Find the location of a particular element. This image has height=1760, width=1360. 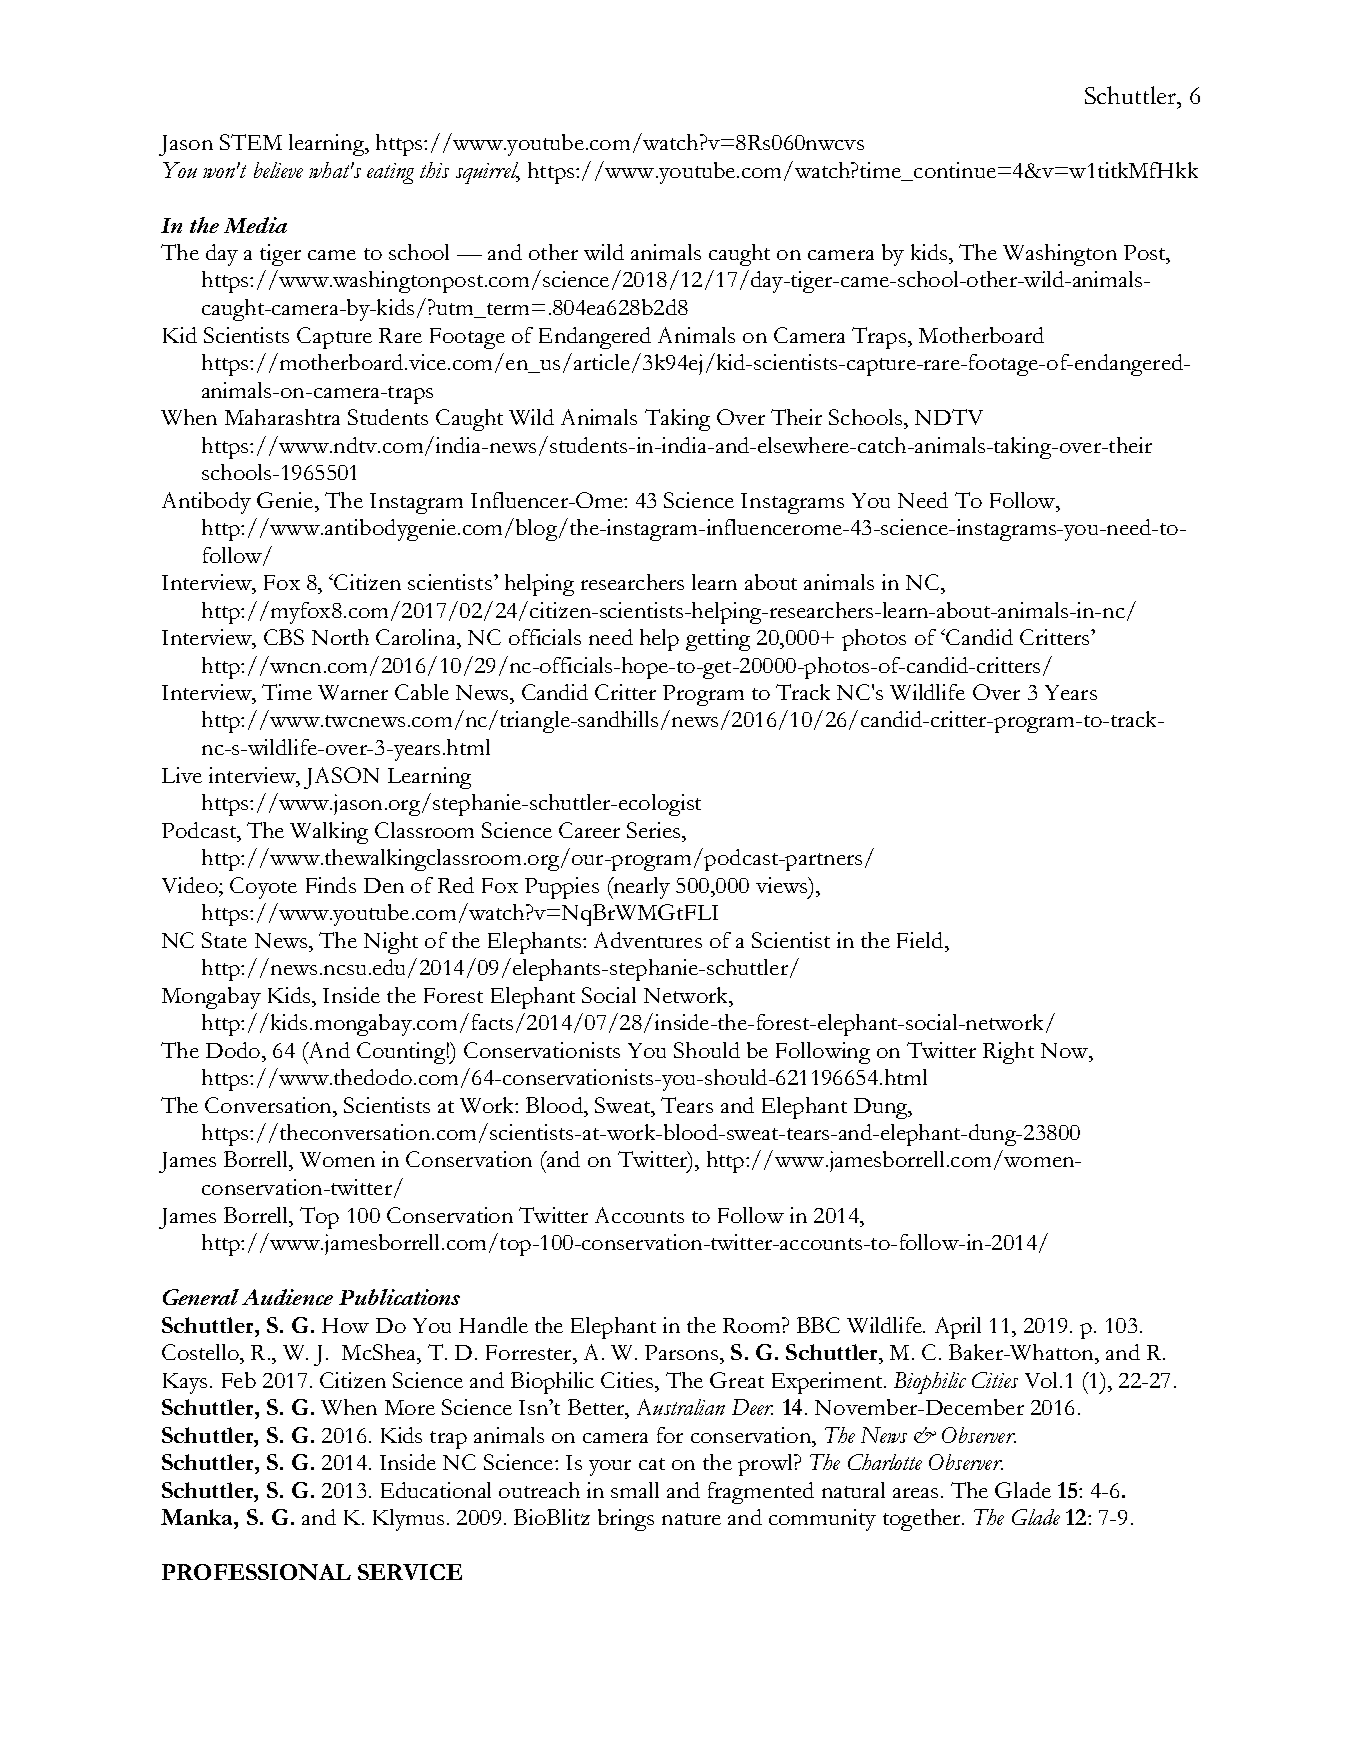

Maharashtra is located at coordinates (282, 417).
